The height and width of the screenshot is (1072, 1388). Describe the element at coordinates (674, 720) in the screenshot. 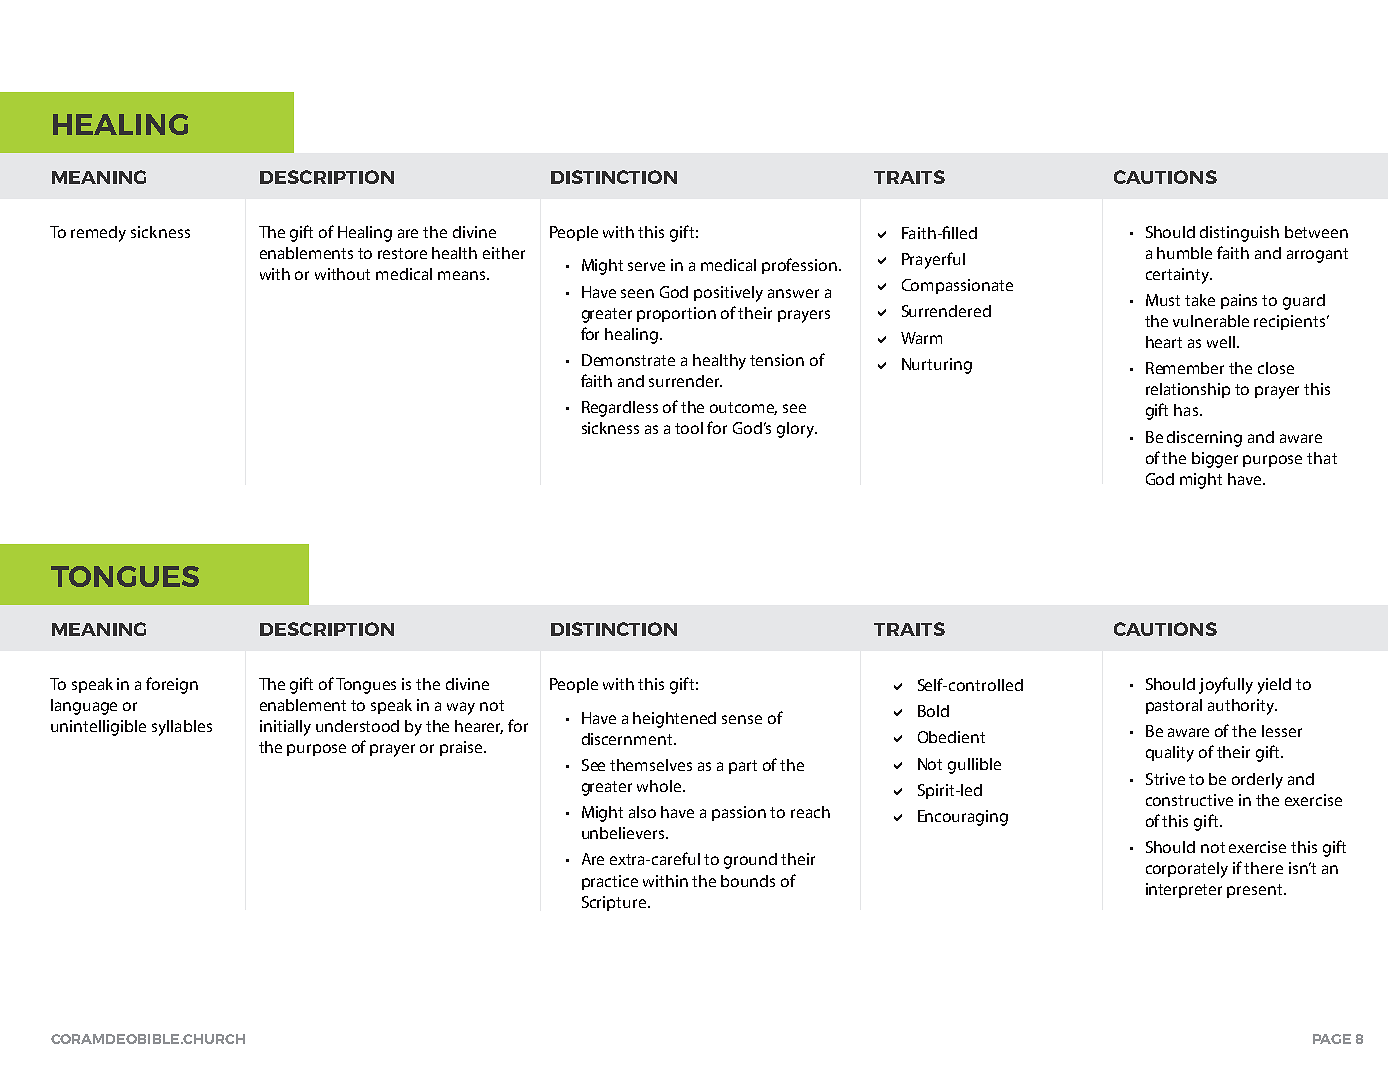

I see `heightened` at that location.
